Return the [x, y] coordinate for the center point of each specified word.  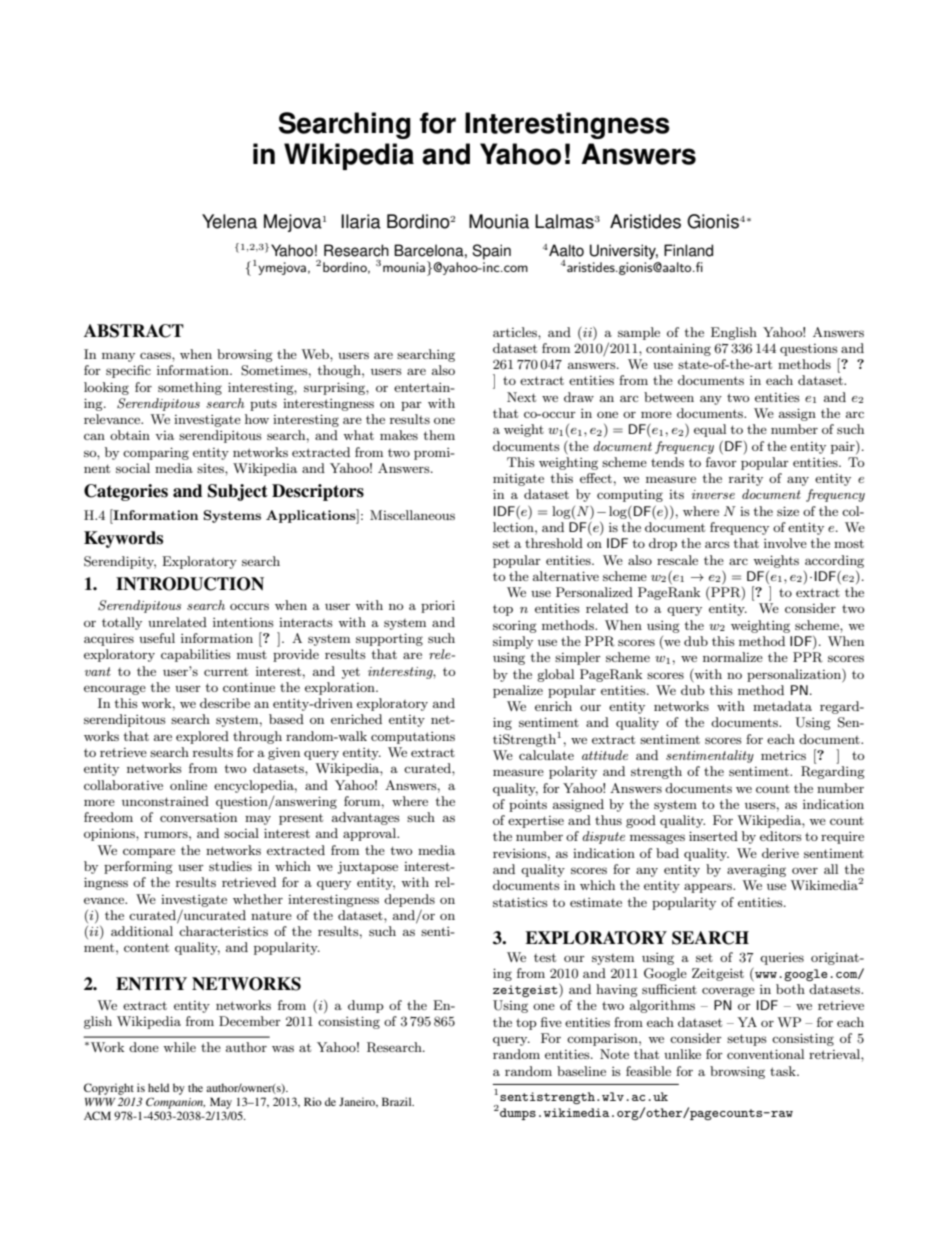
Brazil [398, 1101]
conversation [198, 817]
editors [781, 836]
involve [785, 543]
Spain [491, 252]
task [784, 1071]
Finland [688, 250]
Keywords [123, 539]
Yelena [229, 221]
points [528, 805]
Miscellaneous [412, 515]
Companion [175, 1103]
